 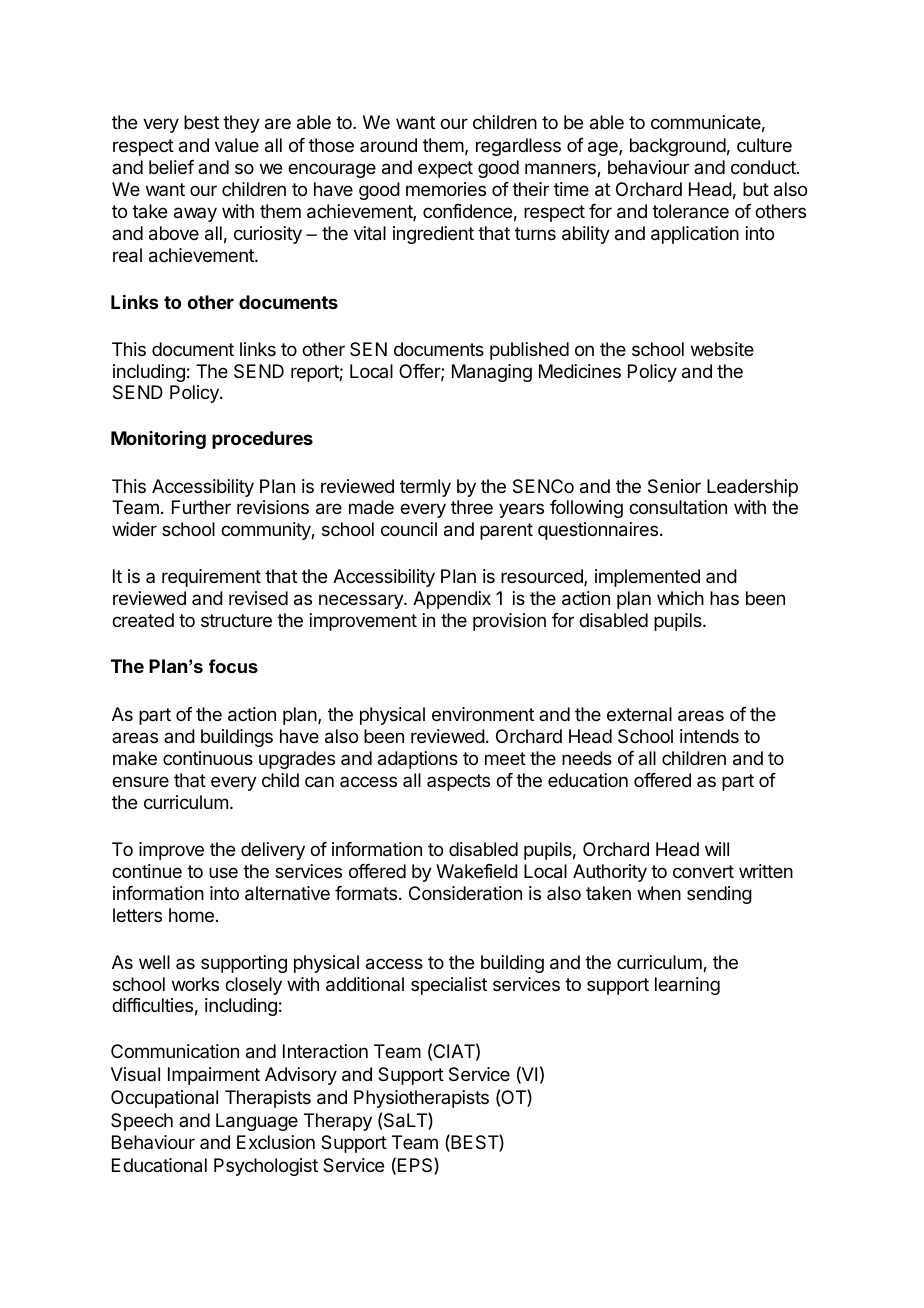 I want to click on aspects, so click(x=458, y=782).
